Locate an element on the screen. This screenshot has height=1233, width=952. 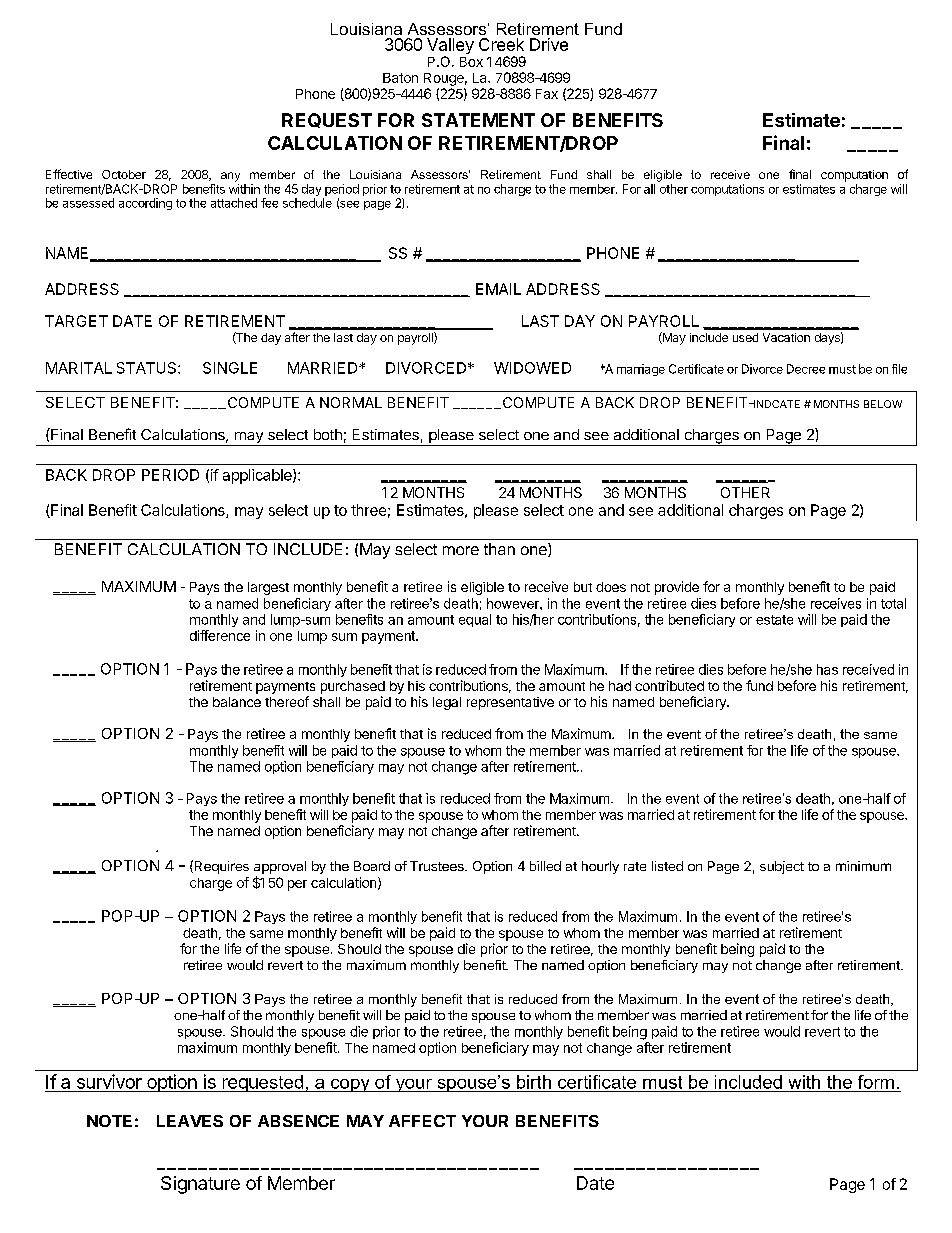
equal is located at coordinates (475, 620).
